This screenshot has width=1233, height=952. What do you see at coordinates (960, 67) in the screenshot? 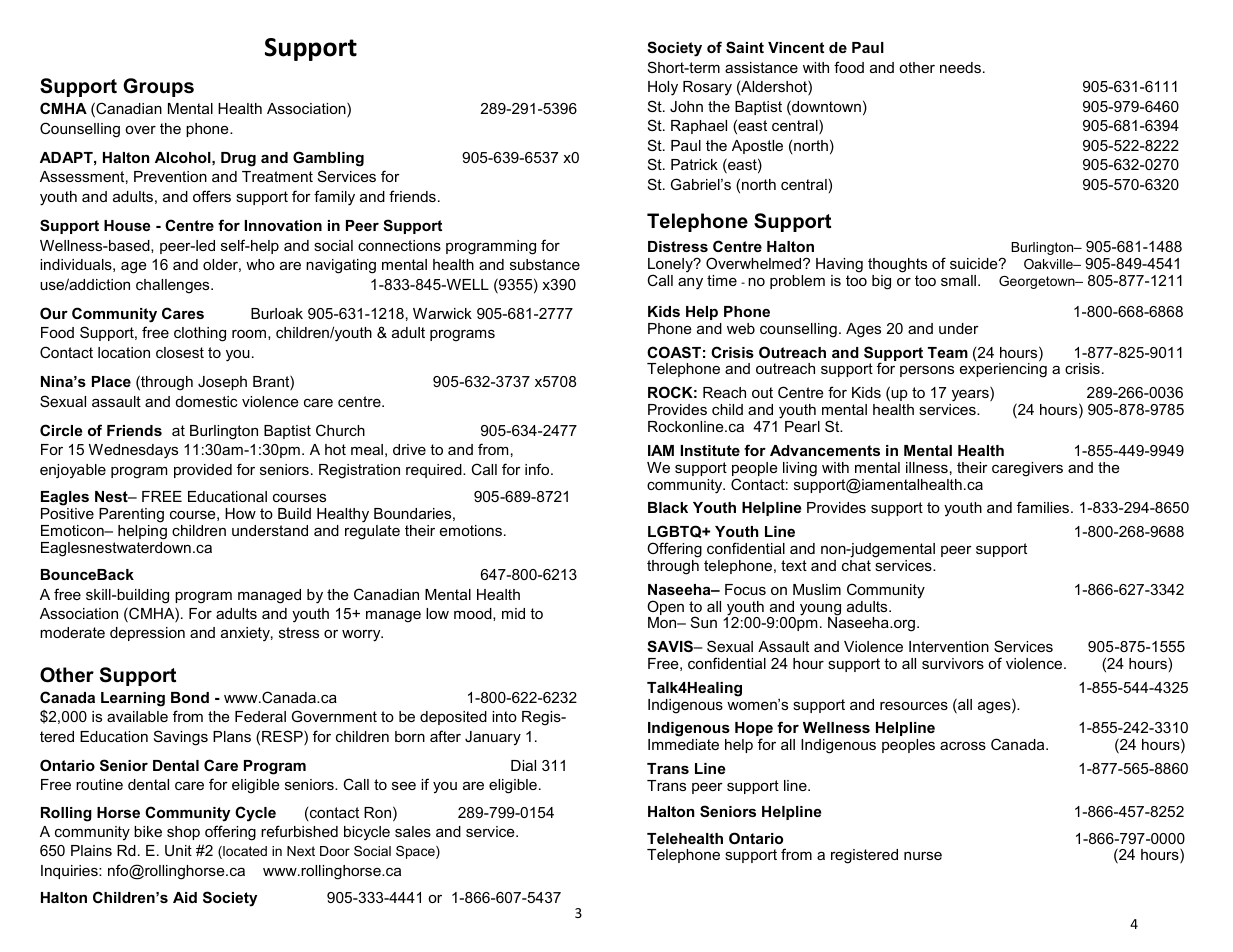
I see `needs` at bounding box center [960, 67].
